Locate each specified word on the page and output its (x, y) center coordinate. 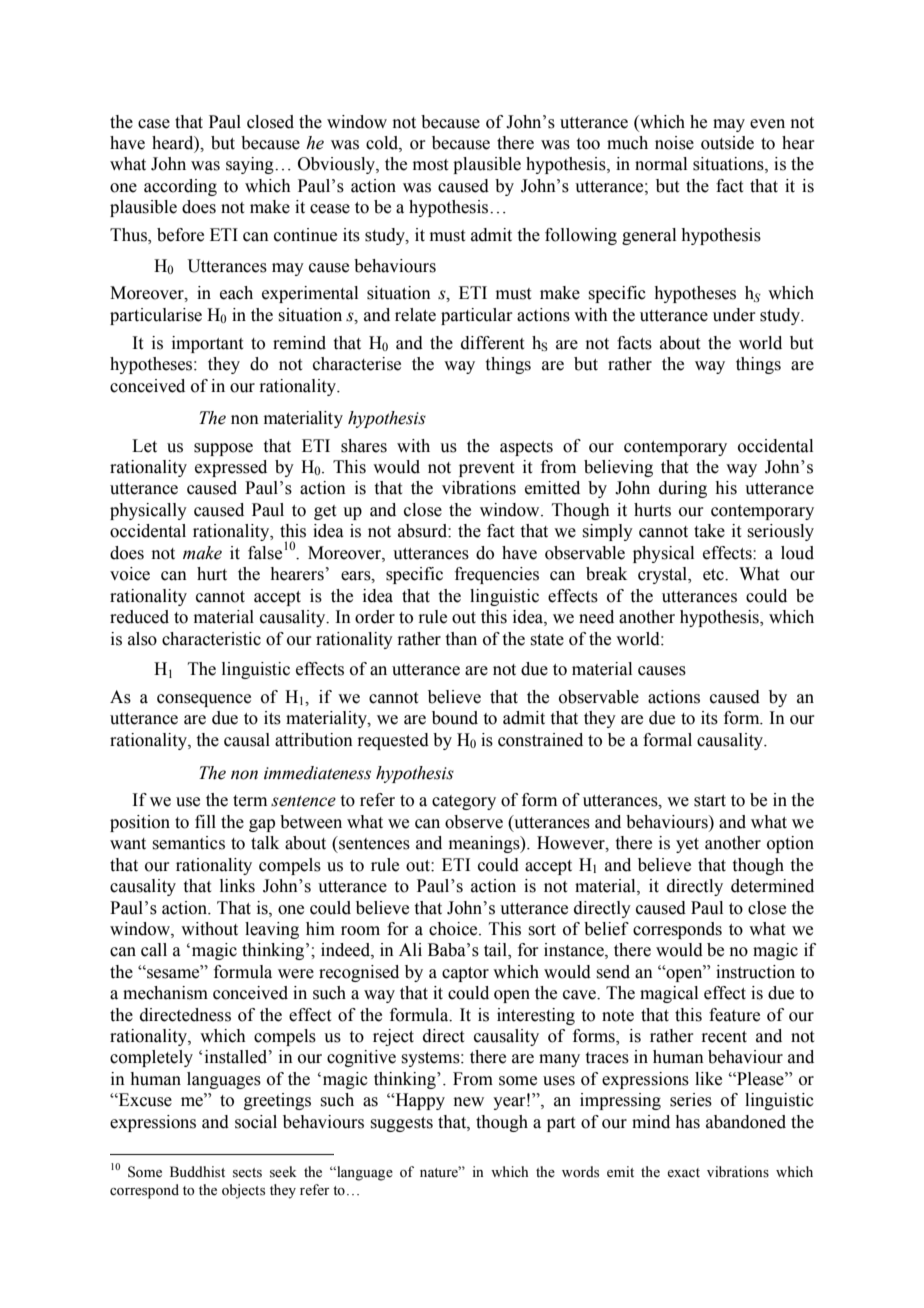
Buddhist (197, 1172)
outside (727, 143)
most (430, 165)
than (461, 639)
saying (251, 165)
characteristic (211, 639)
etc (714, 575)
